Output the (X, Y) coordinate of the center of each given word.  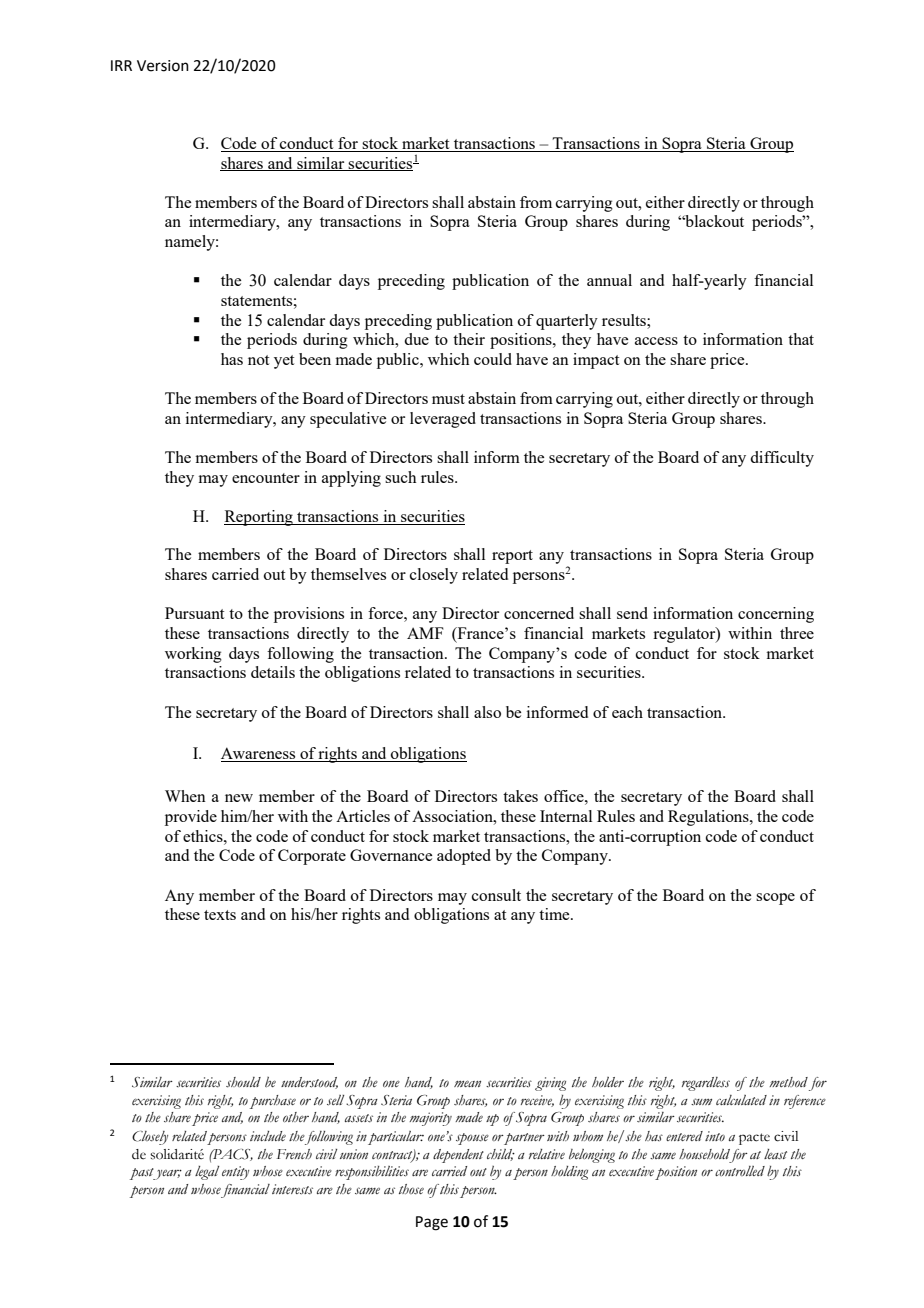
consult (496, 895)
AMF (425, 633)
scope (775, 899)
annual (609, 280)
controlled (740, 1171)
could (493, 359)
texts (220, 915)
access (656, 341)
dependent (458, 1156)
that (801, 339)
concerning (776, 615)
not (258, 360)
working (193, 655)
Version (163, 66)
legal (207, 1173)
